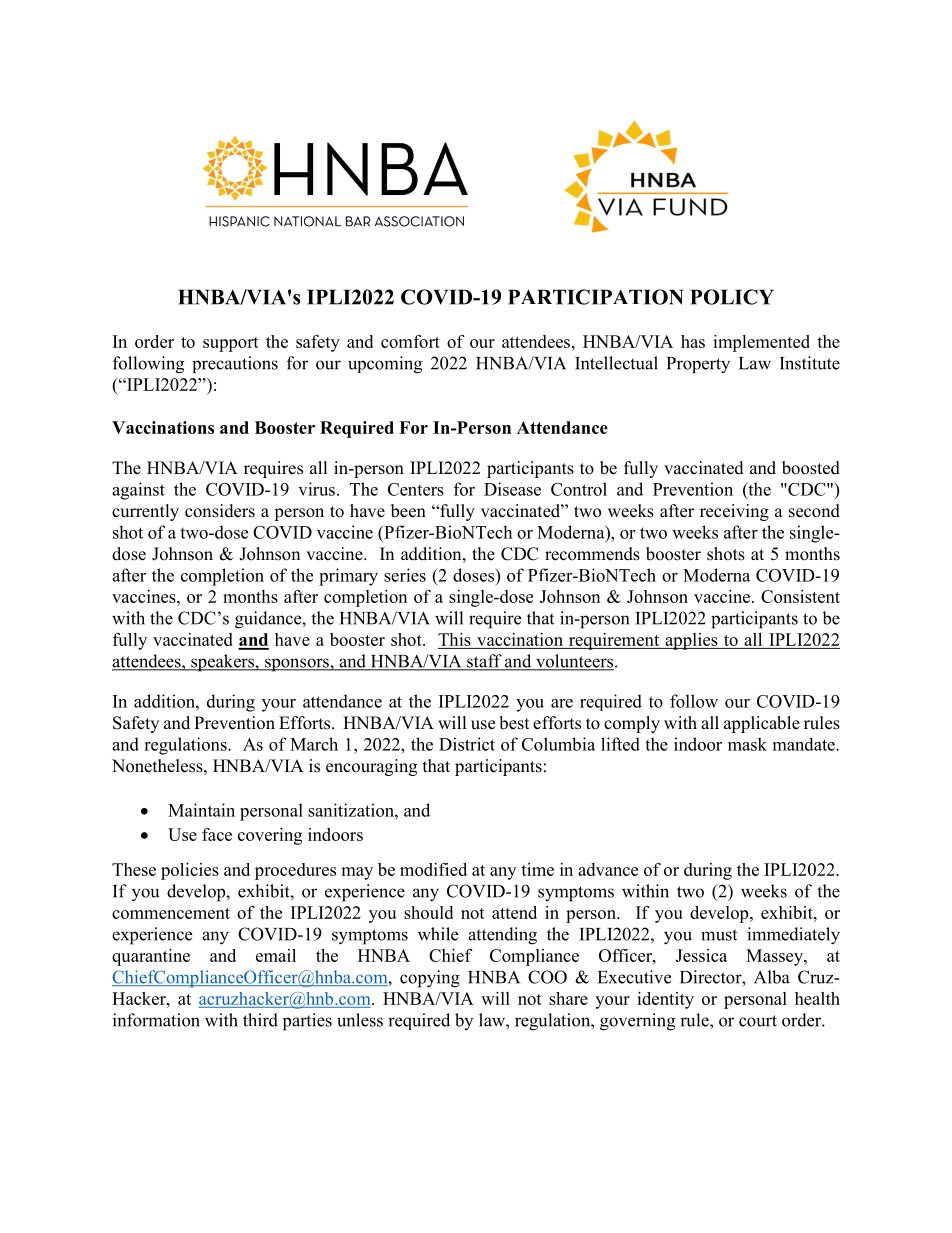 This document has width=952, height=1233. What do you see at coordinates (260, 1020) in the document?
I see `third` at bounding box center [260, 1020].
